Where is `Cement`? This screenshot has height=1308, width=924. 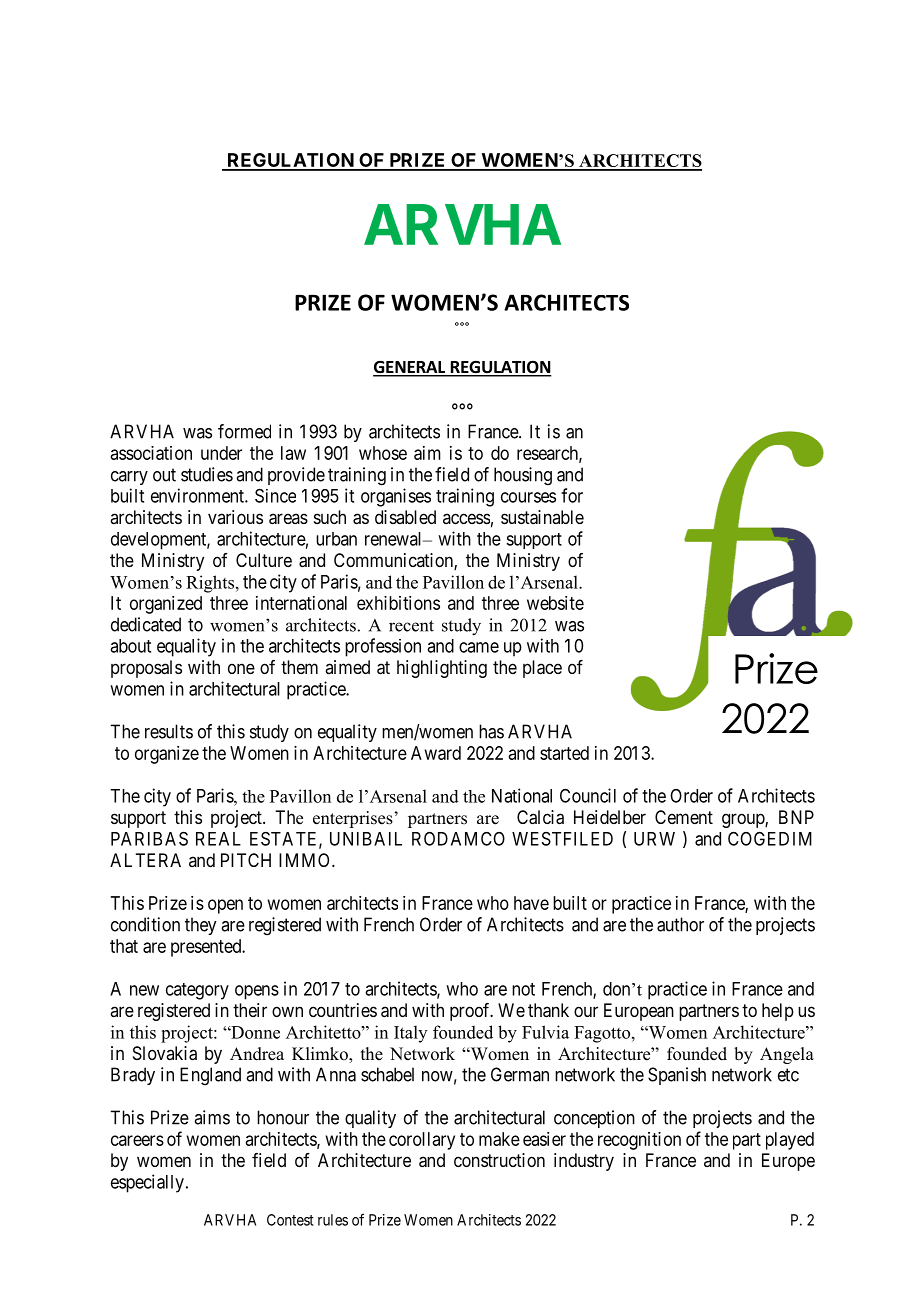 Cement is located at coordinates (684, 817).
